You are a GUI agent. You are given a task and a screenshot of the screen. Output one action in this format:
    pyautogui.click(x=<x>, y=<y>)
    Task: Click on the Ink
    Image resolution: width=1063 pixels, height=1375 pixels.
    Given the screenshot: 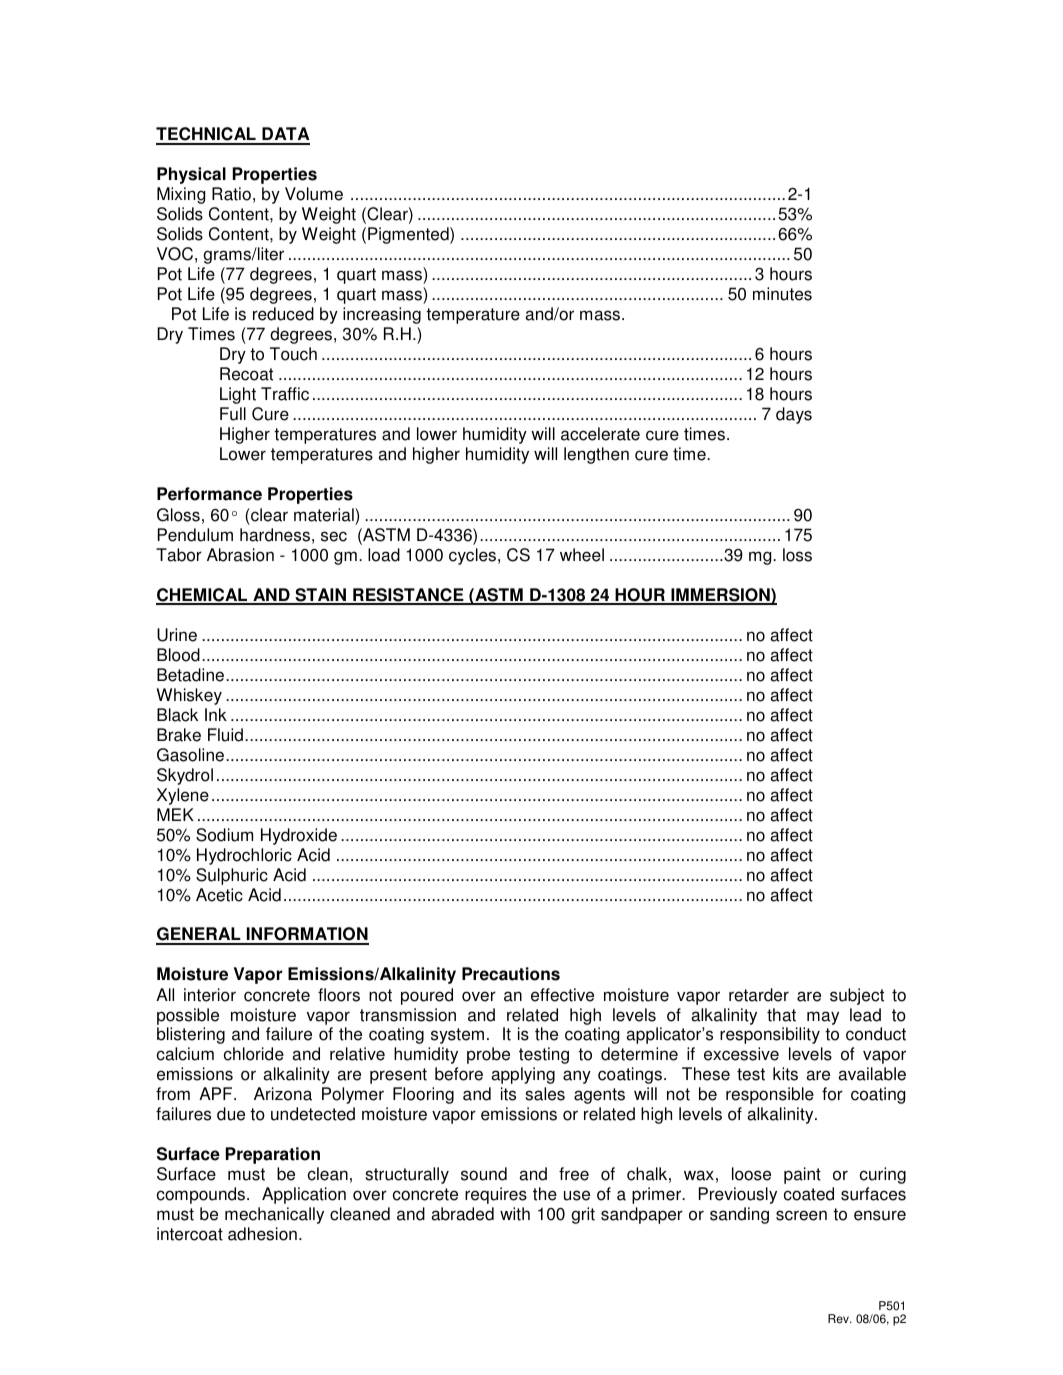 What is the action you would take?
    pyautogui.click(x=216, y=714)
